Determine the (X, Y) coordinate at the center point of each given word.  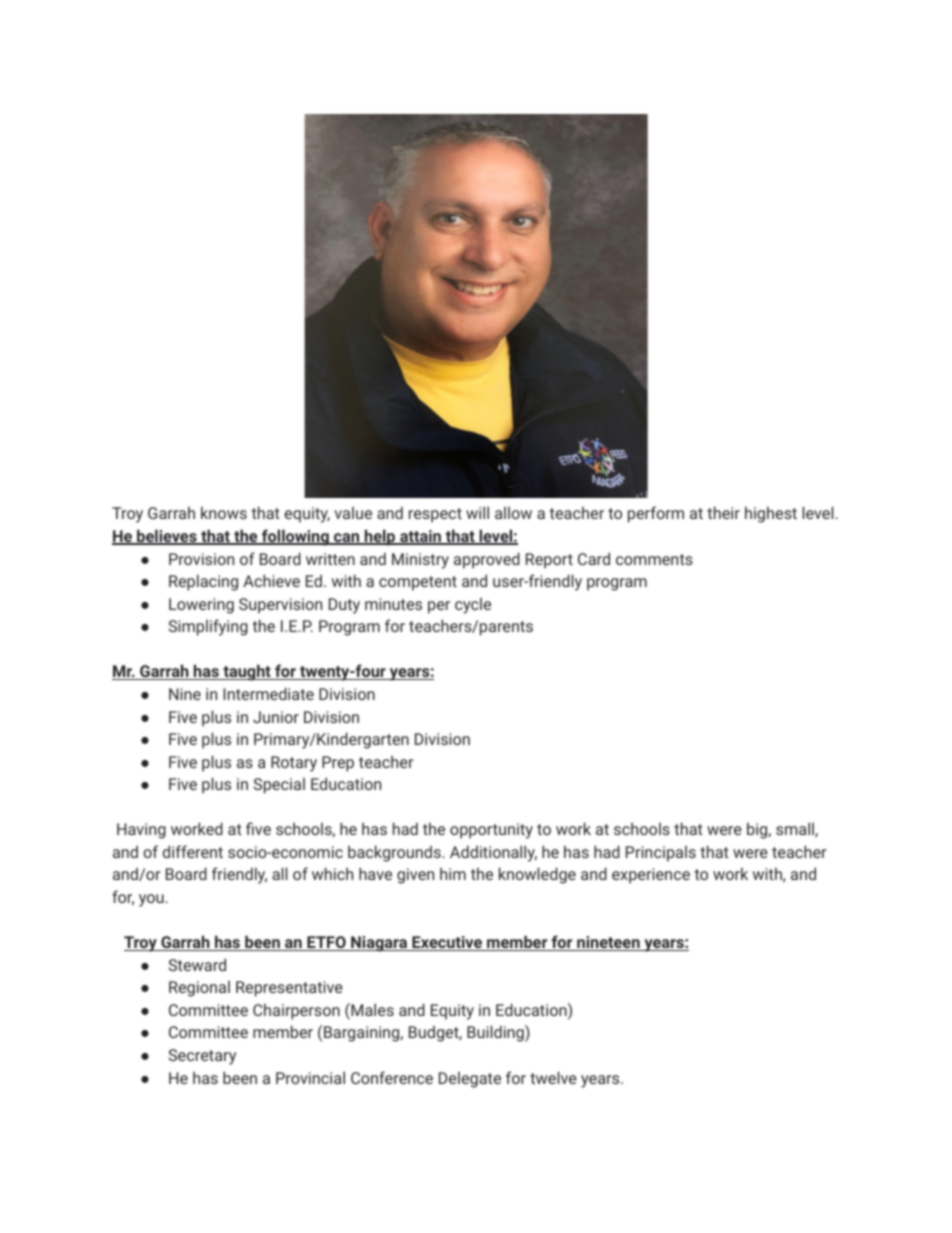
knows (224, 512)
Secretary (202, 1057)
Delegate (470, 1080)
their (723, 512)
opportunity (491, 831)
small (796, 829)
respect (435, 515)
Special (279, 786)
